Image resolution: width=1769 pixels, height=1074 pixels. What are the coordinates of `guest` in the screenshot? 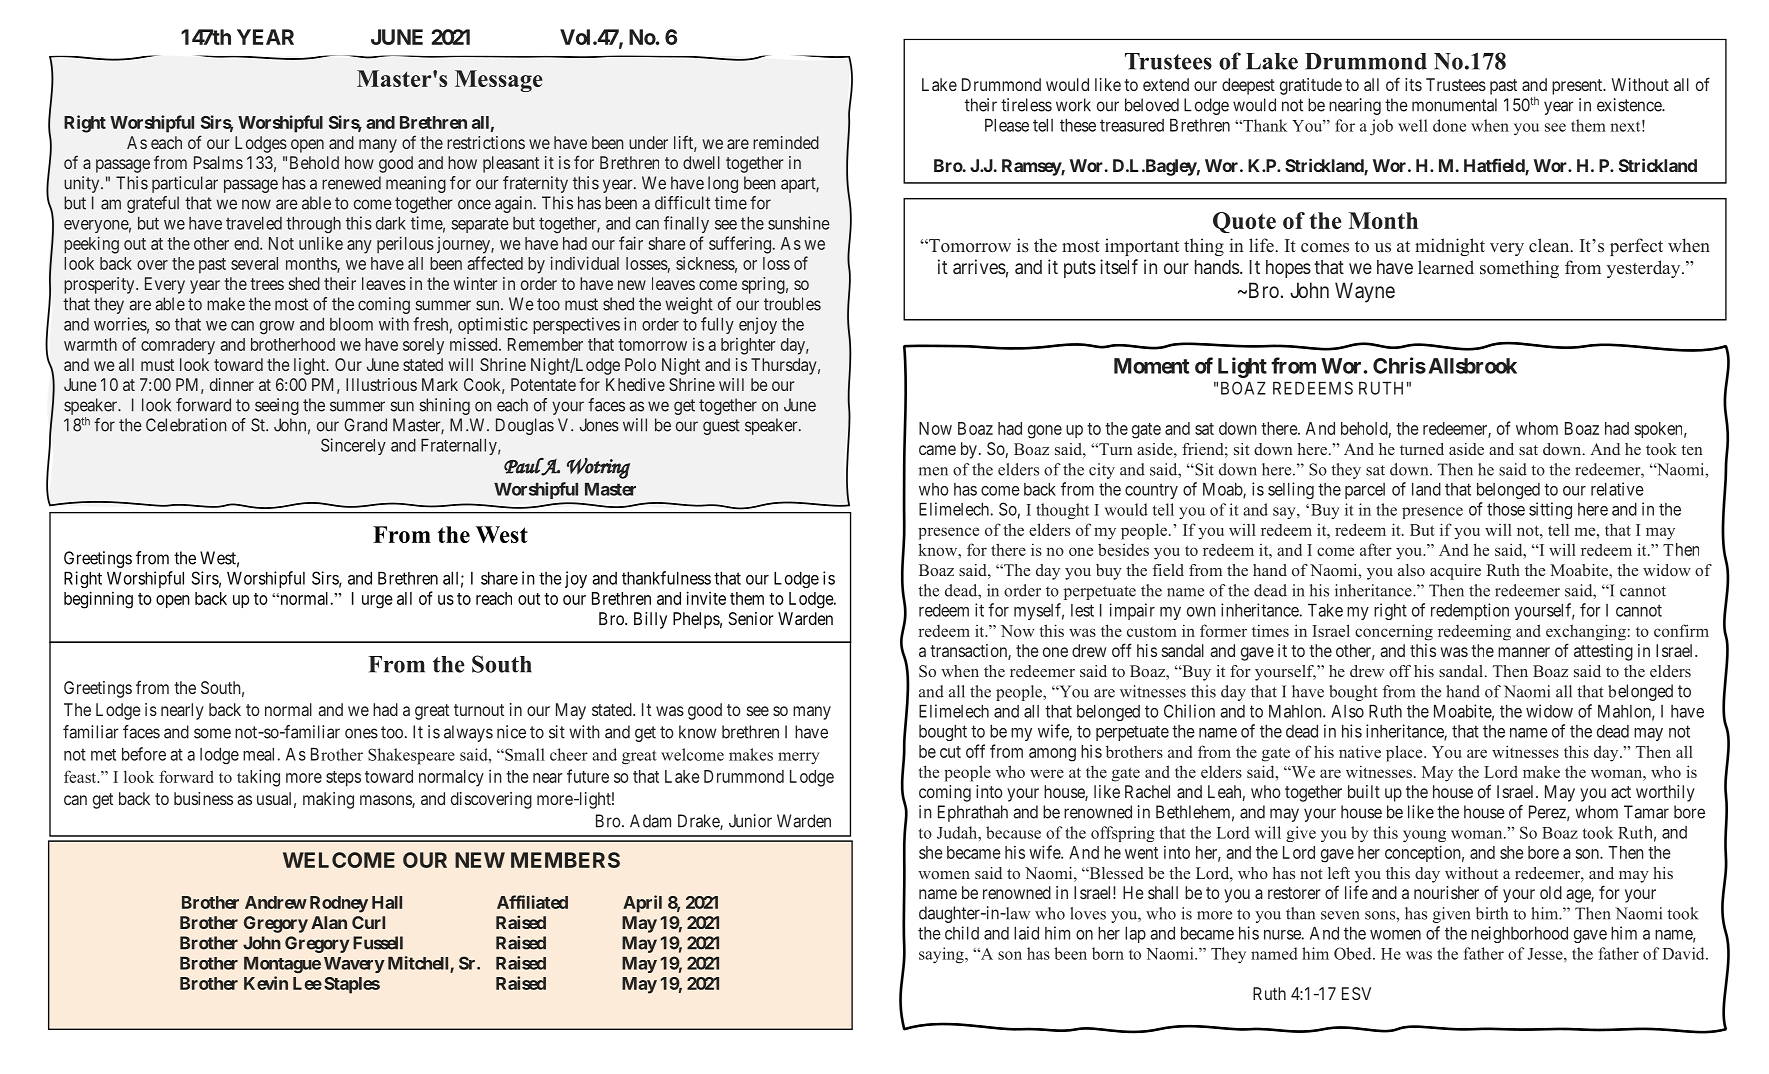 It's located at (721, 427).
